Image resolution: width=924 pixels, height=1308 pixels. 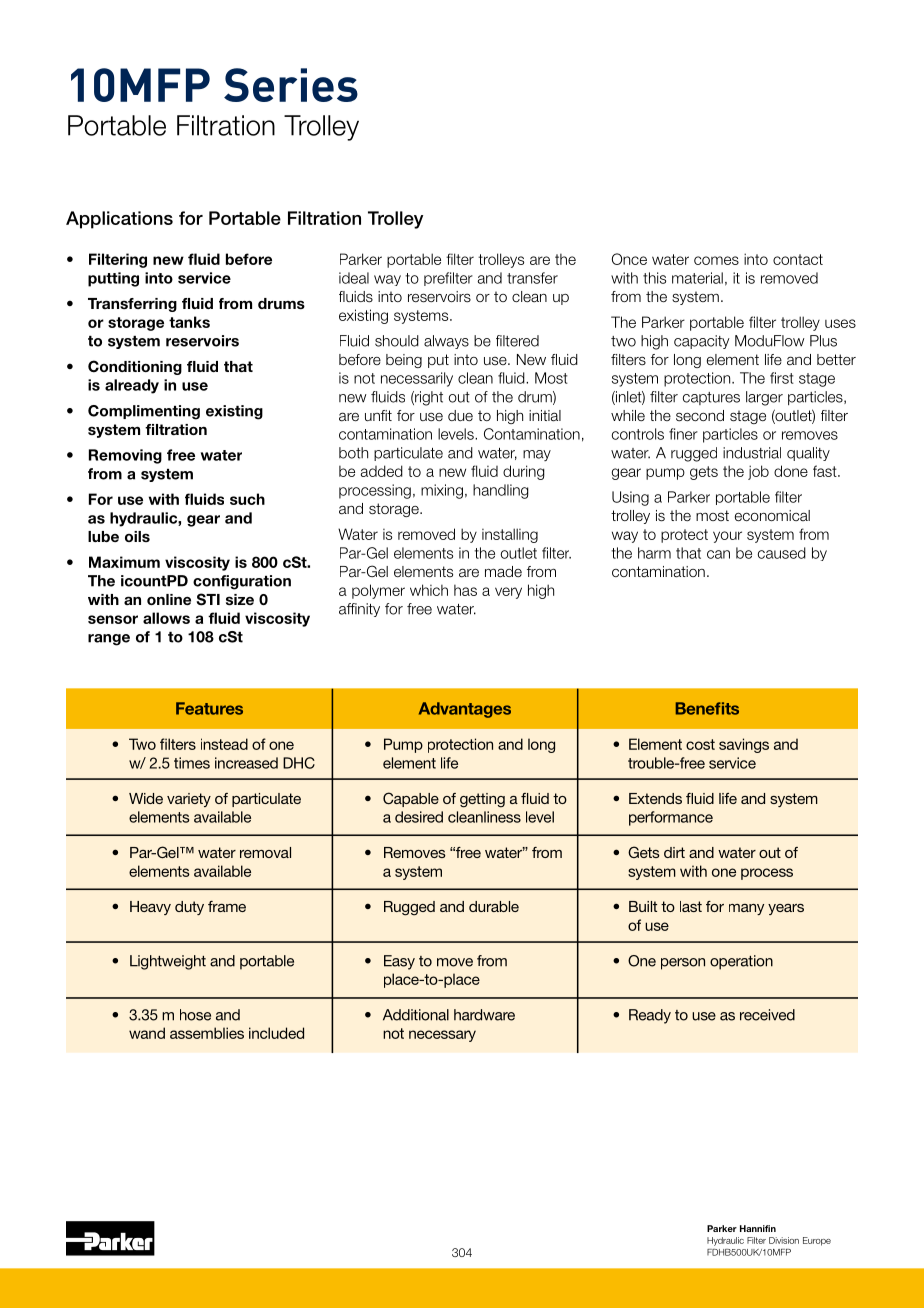 I want to click on caused, so click(x=782, y=553).
